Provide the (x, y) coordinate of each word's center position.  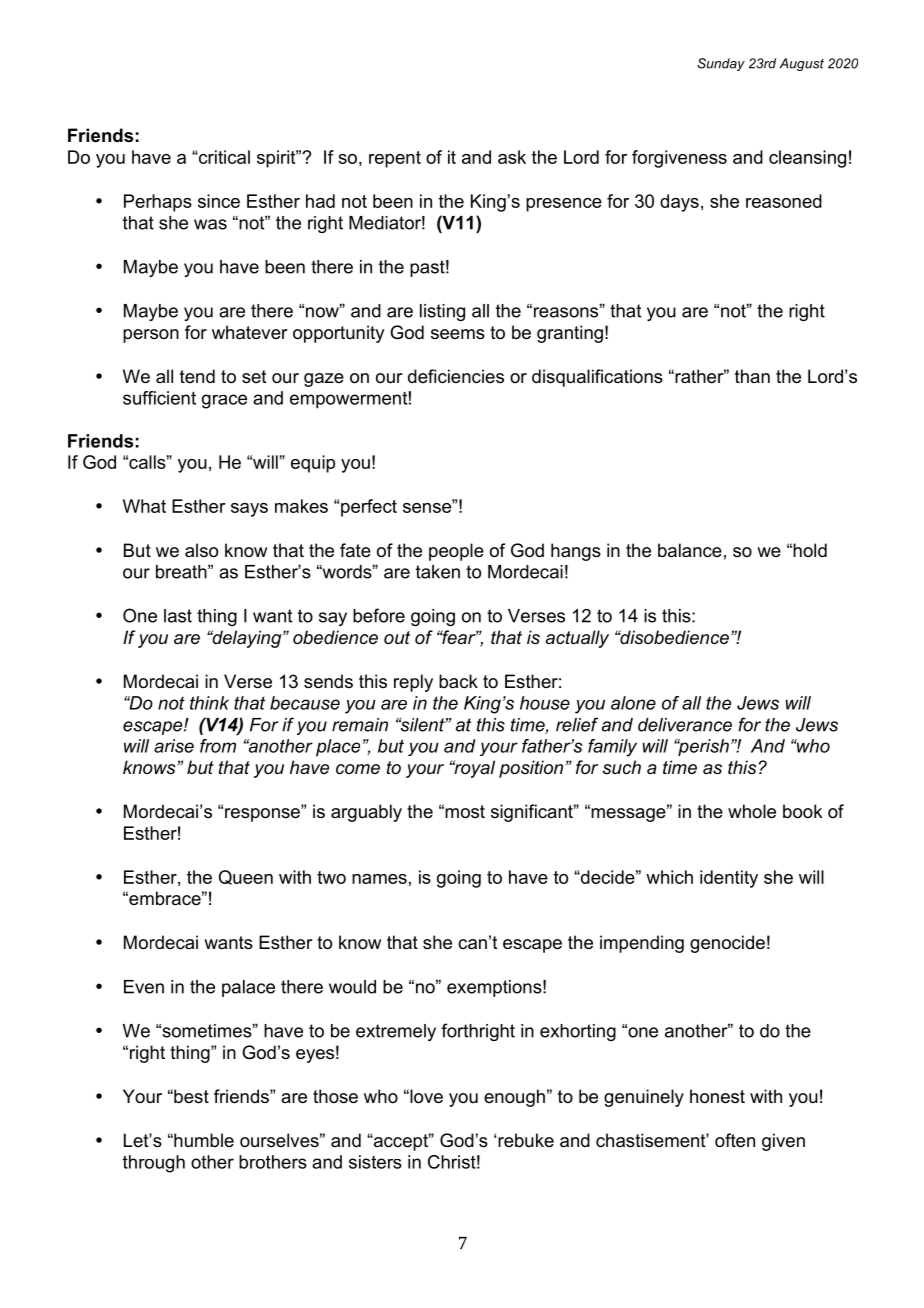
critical (223, 157)
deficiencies (456, 376)
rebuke (526, 1140)
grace (224, 401)
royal (473, 769)
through (154, 1164)
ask (512, 157)
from (218, 746)
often (735, 1140)
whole (752, 811)
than (752, 376)
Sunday (721, 64)
